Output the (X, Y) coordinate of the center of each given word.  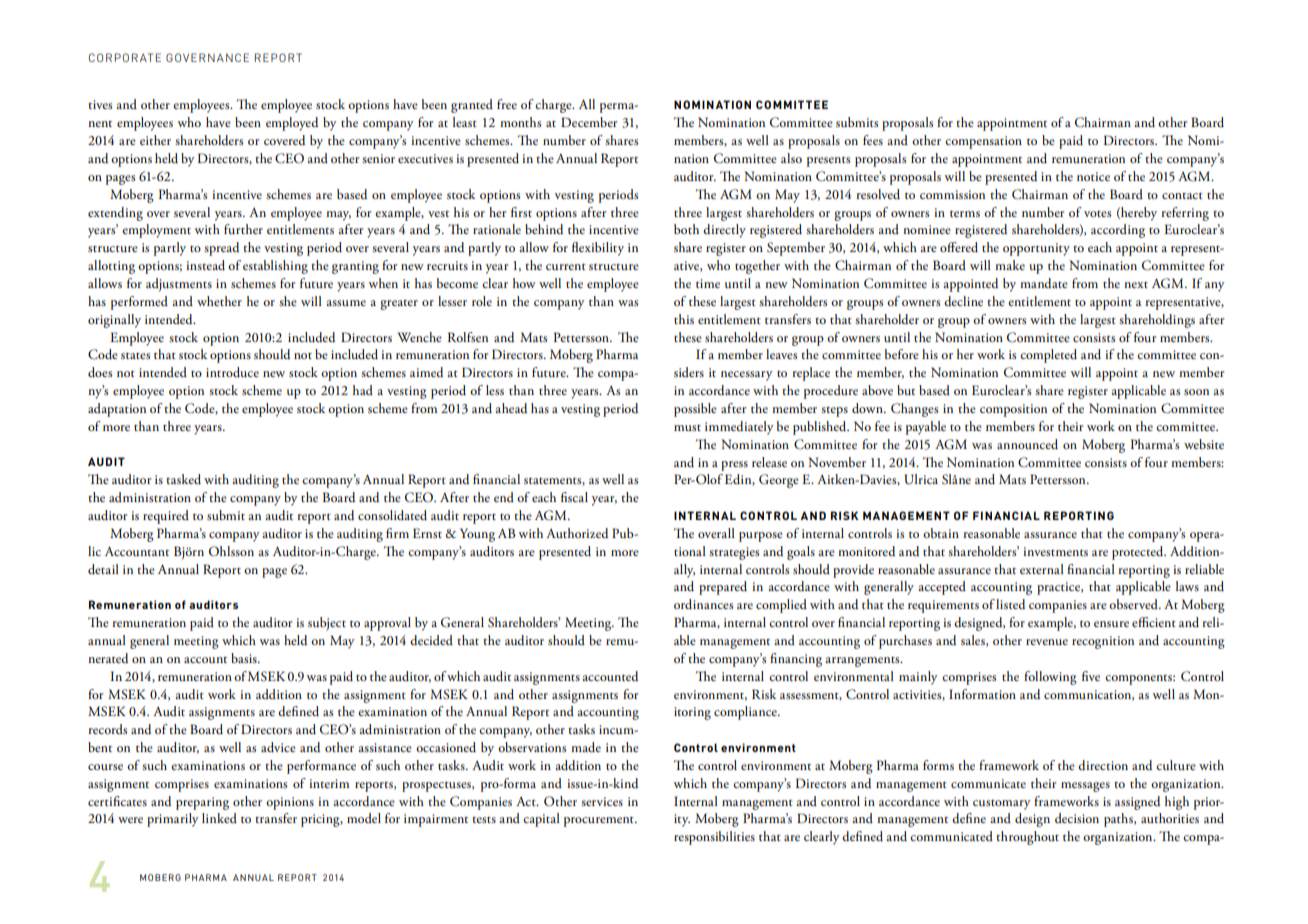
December (589, 122)
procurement (600, 821)
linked (219, 818)
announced (1027, 444)
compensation (983, 142)
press (734, 466)
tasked (183, 479)
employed (292, 124)
